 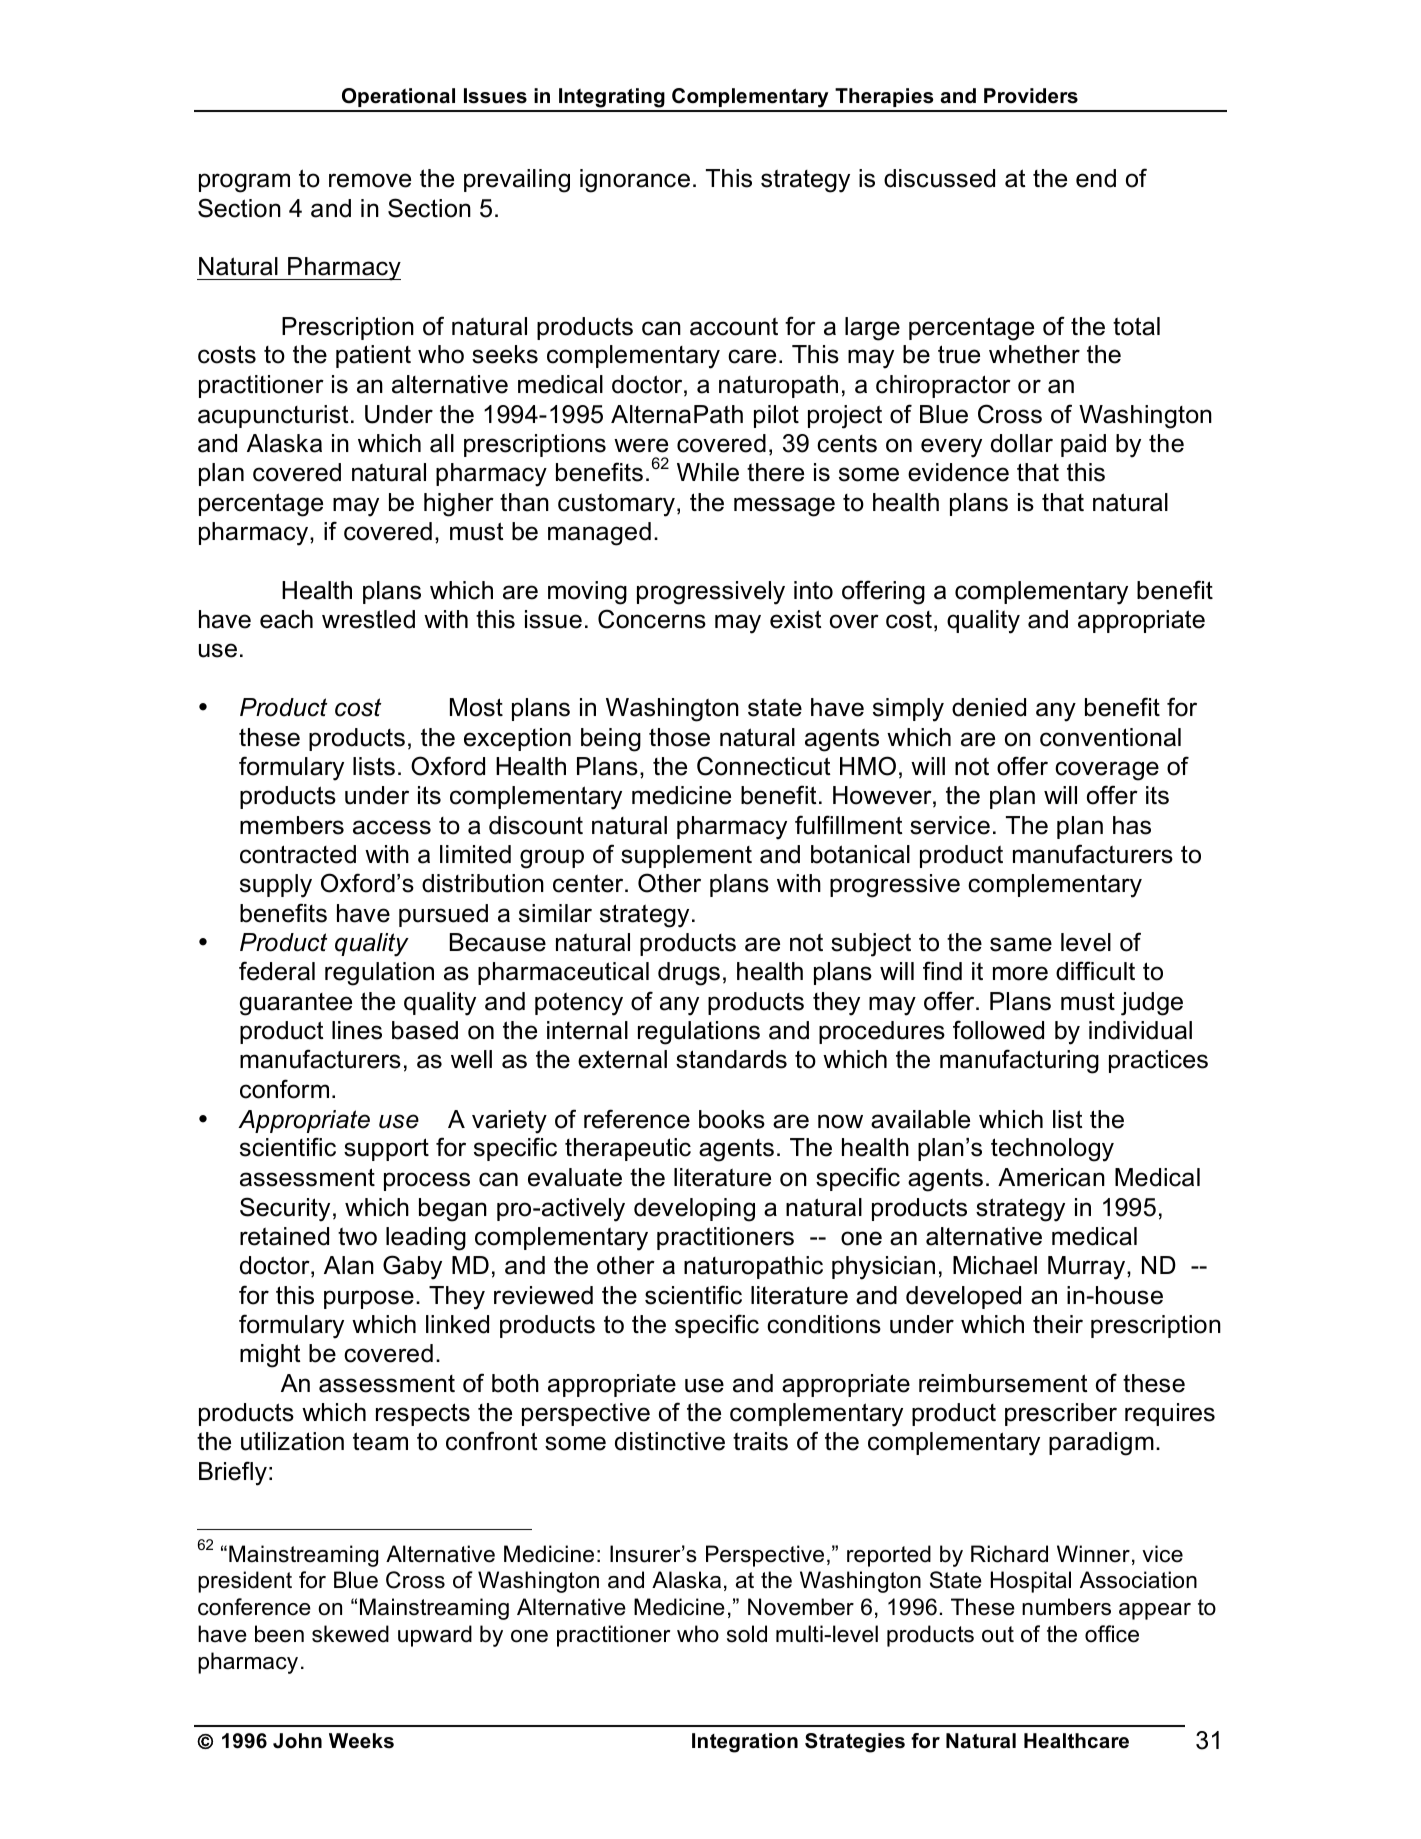 I want to click on wrestled, so click(x=368, y=619).
